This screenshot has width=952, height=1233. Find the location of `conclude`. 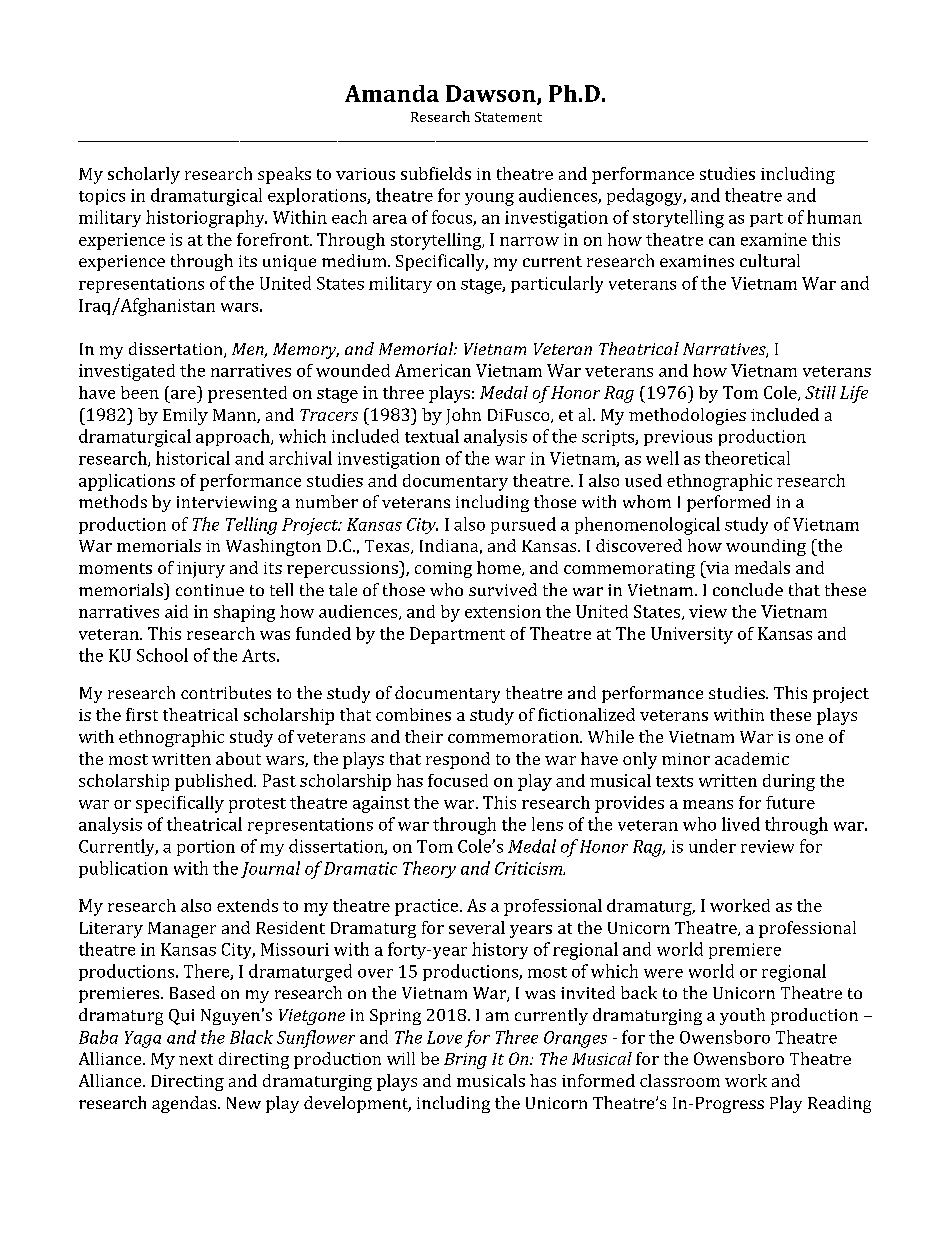

conclude is located at coordinates (748, 589).
